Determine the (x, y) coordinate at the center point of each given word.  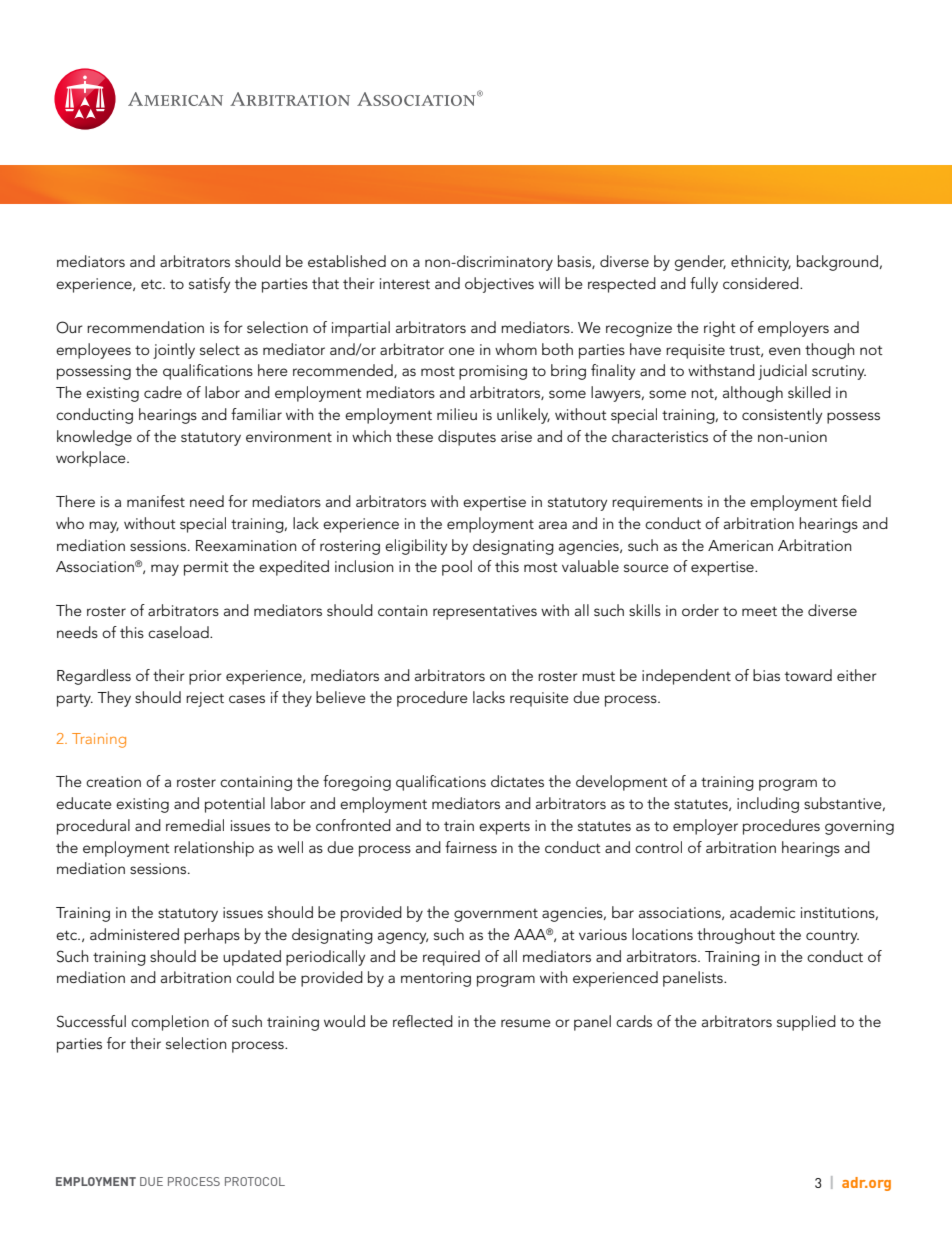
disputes (467, 438)
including (768, 805)
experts (504, 828)
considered (762, 283)
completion (170, 1023)
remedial (195, 825)
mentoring (436, 979)
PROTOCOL (255, 1181)
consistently (782, 416)
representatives (485, 612)
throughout (736, 936)
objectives (499, 285)
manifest (156, 501)
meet (759, 611)
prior (205, 677)
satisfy (209, 285)
